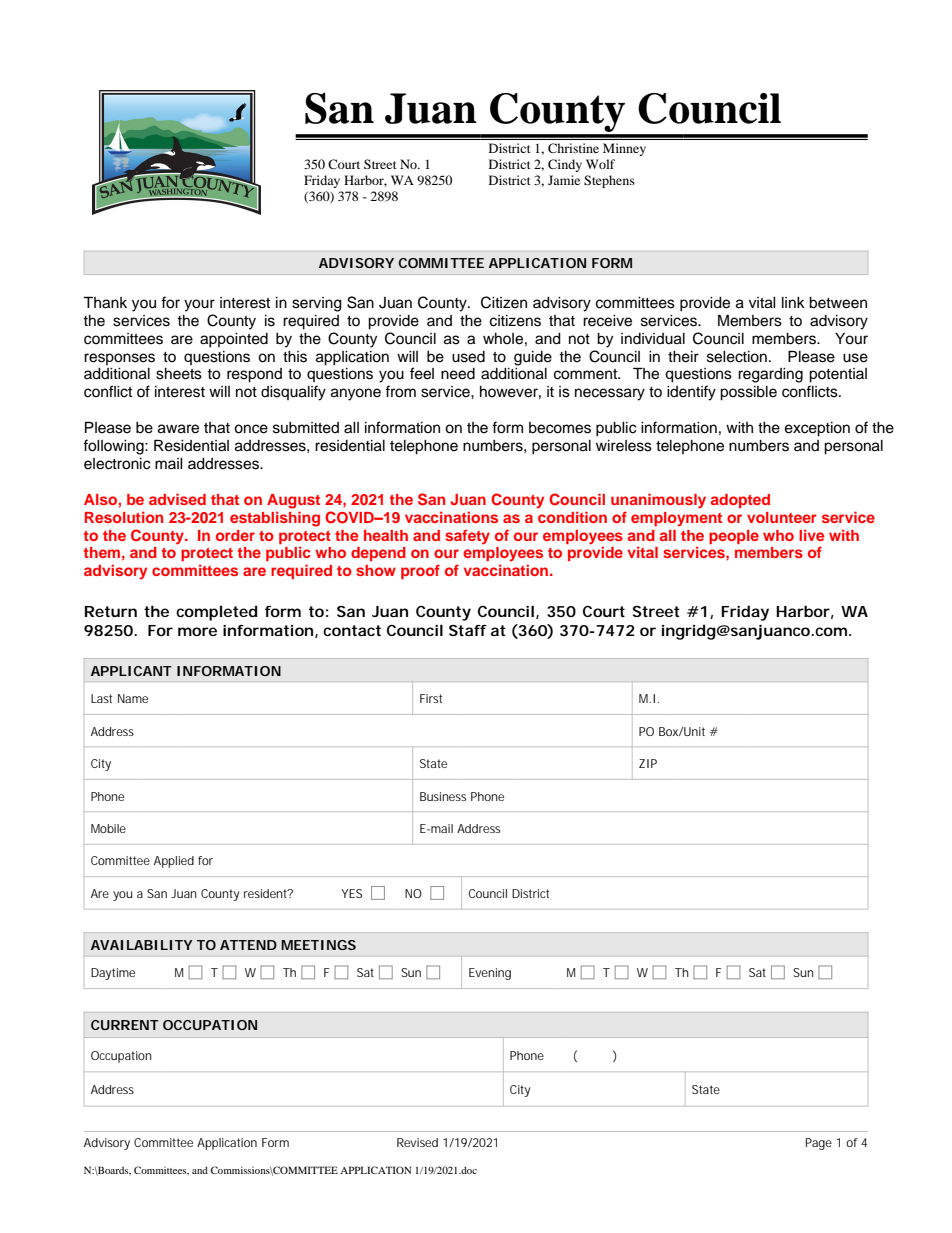 This screenshot has width=952, height=1233. I want to click on Stephens, so click(609, 181).
